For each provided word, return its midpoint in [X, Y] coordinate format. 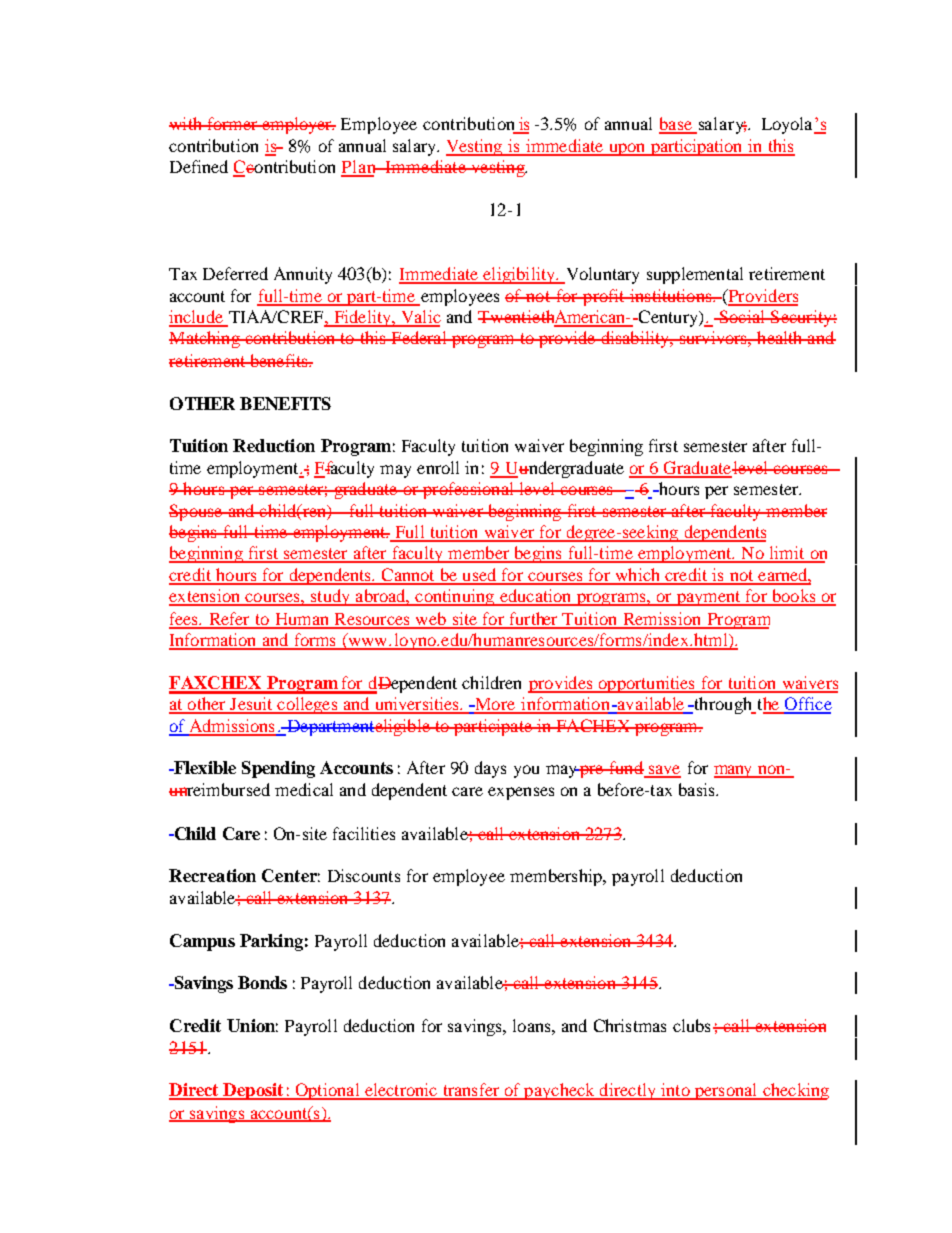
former [232, 123]
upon [627, 149]
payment [708, 598]
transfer [471, 1091]
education [536, 597]
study [331, 597]
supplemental [695, 275]
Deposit [253, 1091]
